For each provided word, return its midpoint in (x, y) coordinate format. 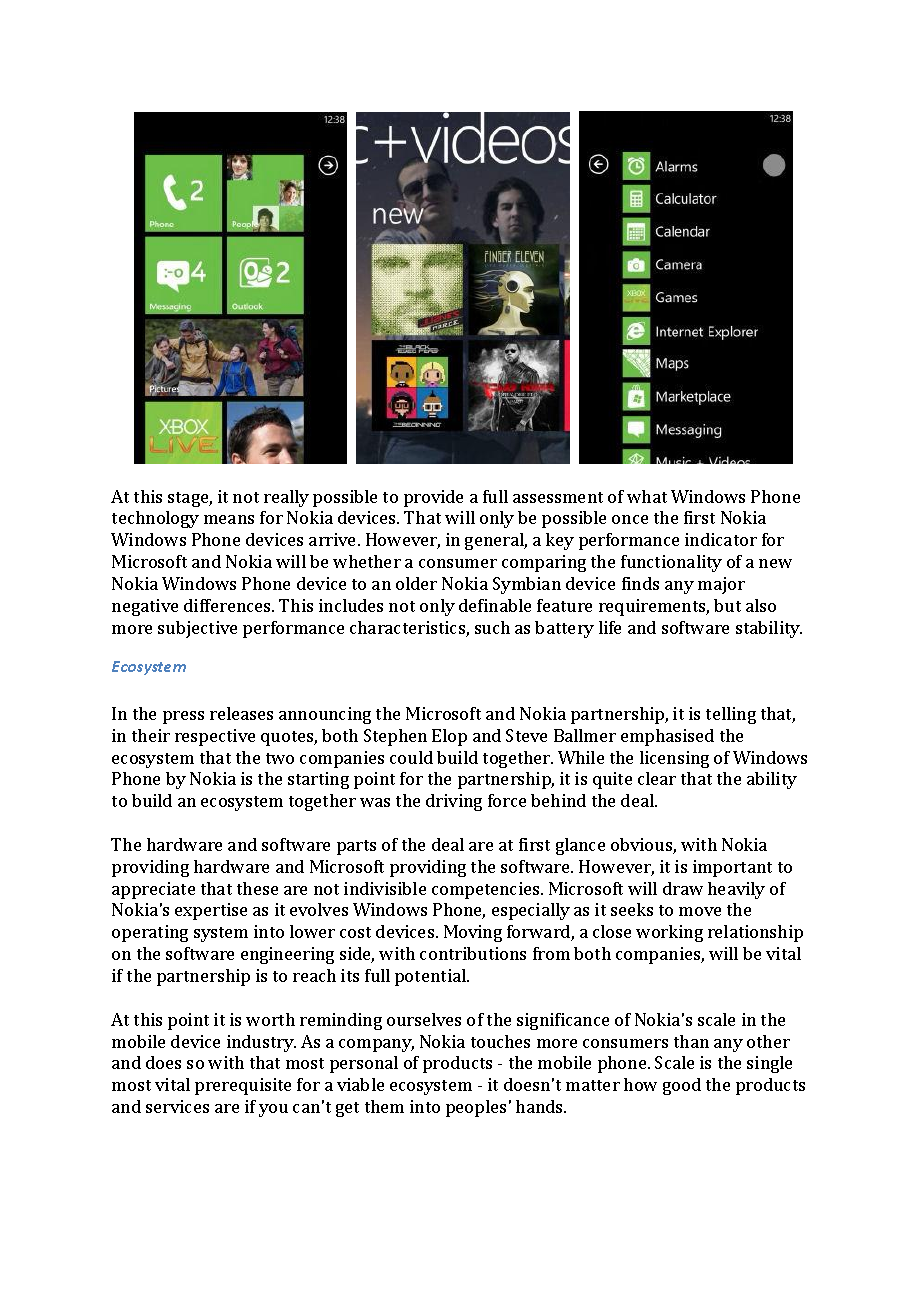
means (229, 519)
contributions (473, 953)
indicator (721, 539)
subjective (197, 629)
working (669, 933)
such (492, 627)
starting (318, 780)
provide (433, 498)
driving (454, 802)
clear (657, 778)
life (610, 627)
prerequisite (243, 1086)
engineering (287, 955)
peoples (476, 1108)
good (682, 1086)
